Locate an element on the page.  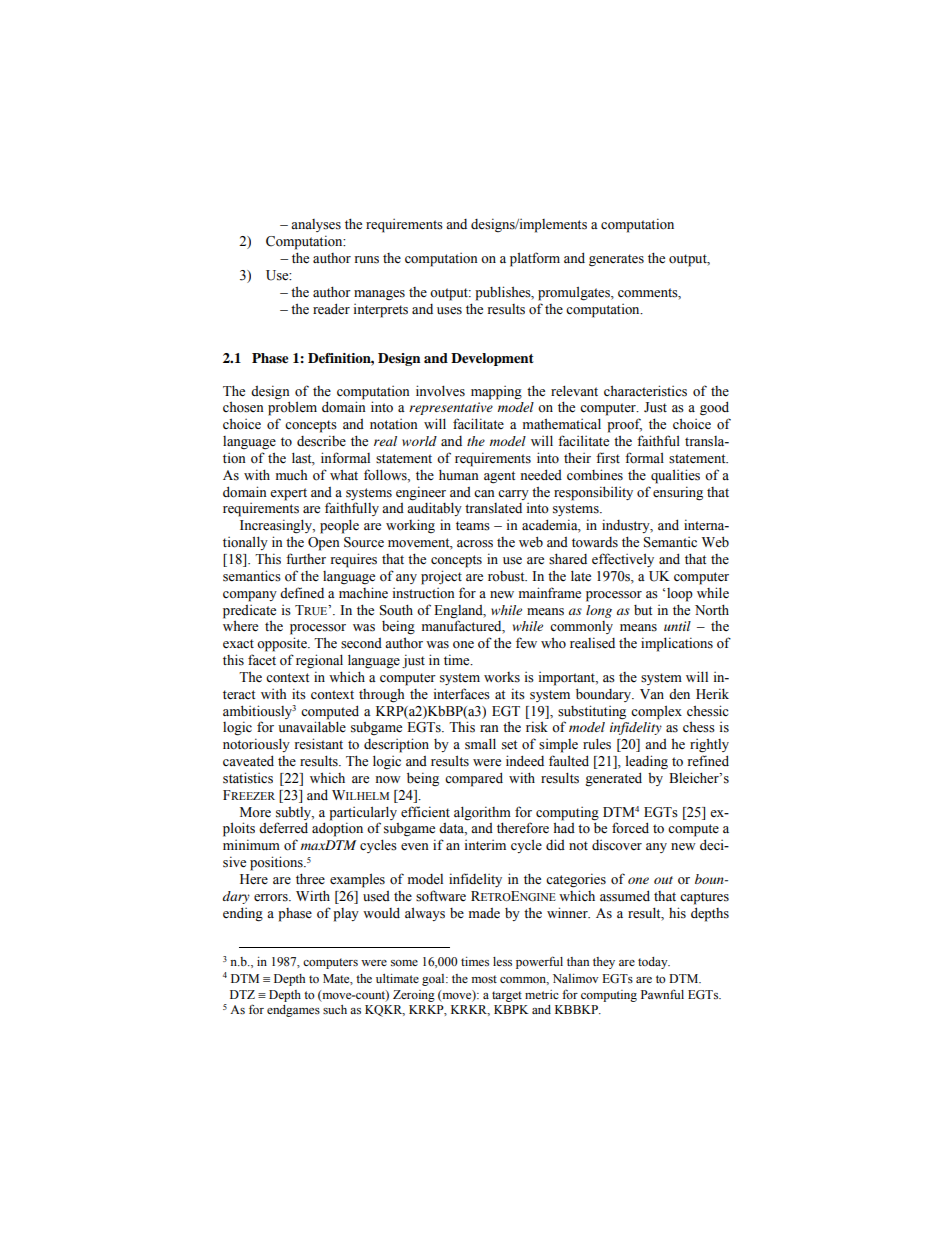
describe is located at coordinates (321, 441).
